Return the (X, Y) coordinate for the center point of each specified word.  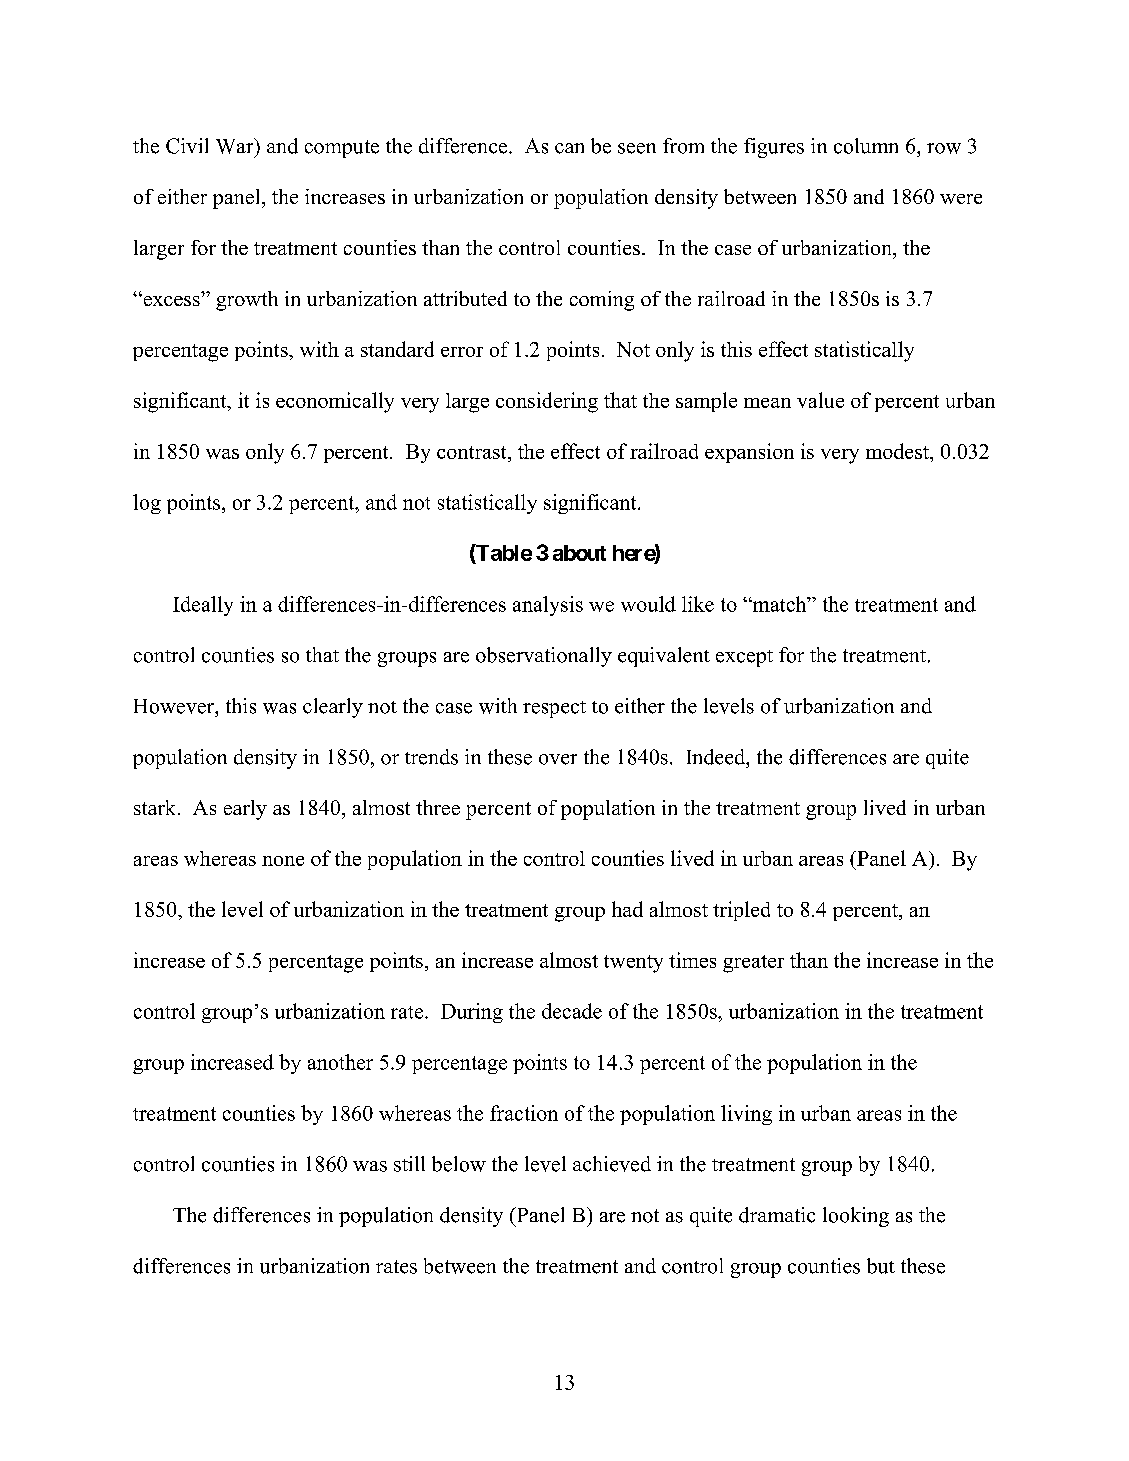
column (866, 146)
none (283, 861)
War (236, 146)
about (579, 553)
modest (898, 451)
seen (637, 148)
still (409, 1164)
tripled (741, 911)
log (147, 504)
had (627, 909)
